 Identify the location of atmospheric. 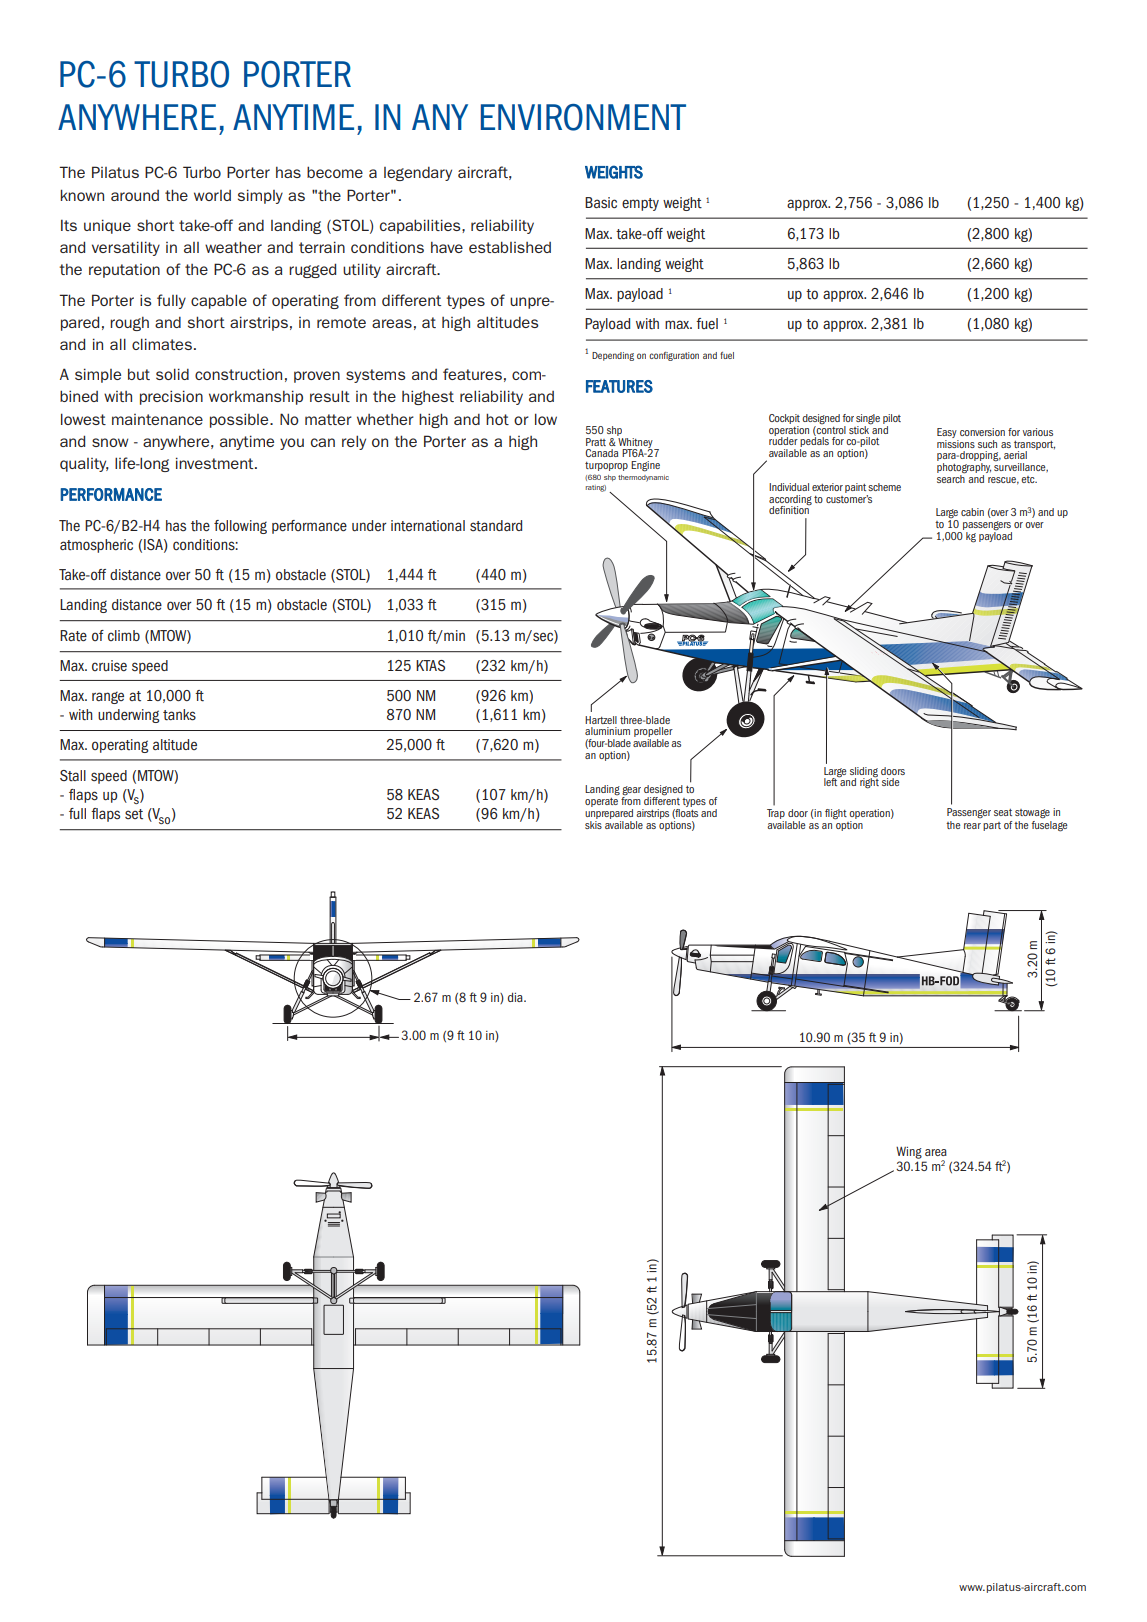
(96, 546).
